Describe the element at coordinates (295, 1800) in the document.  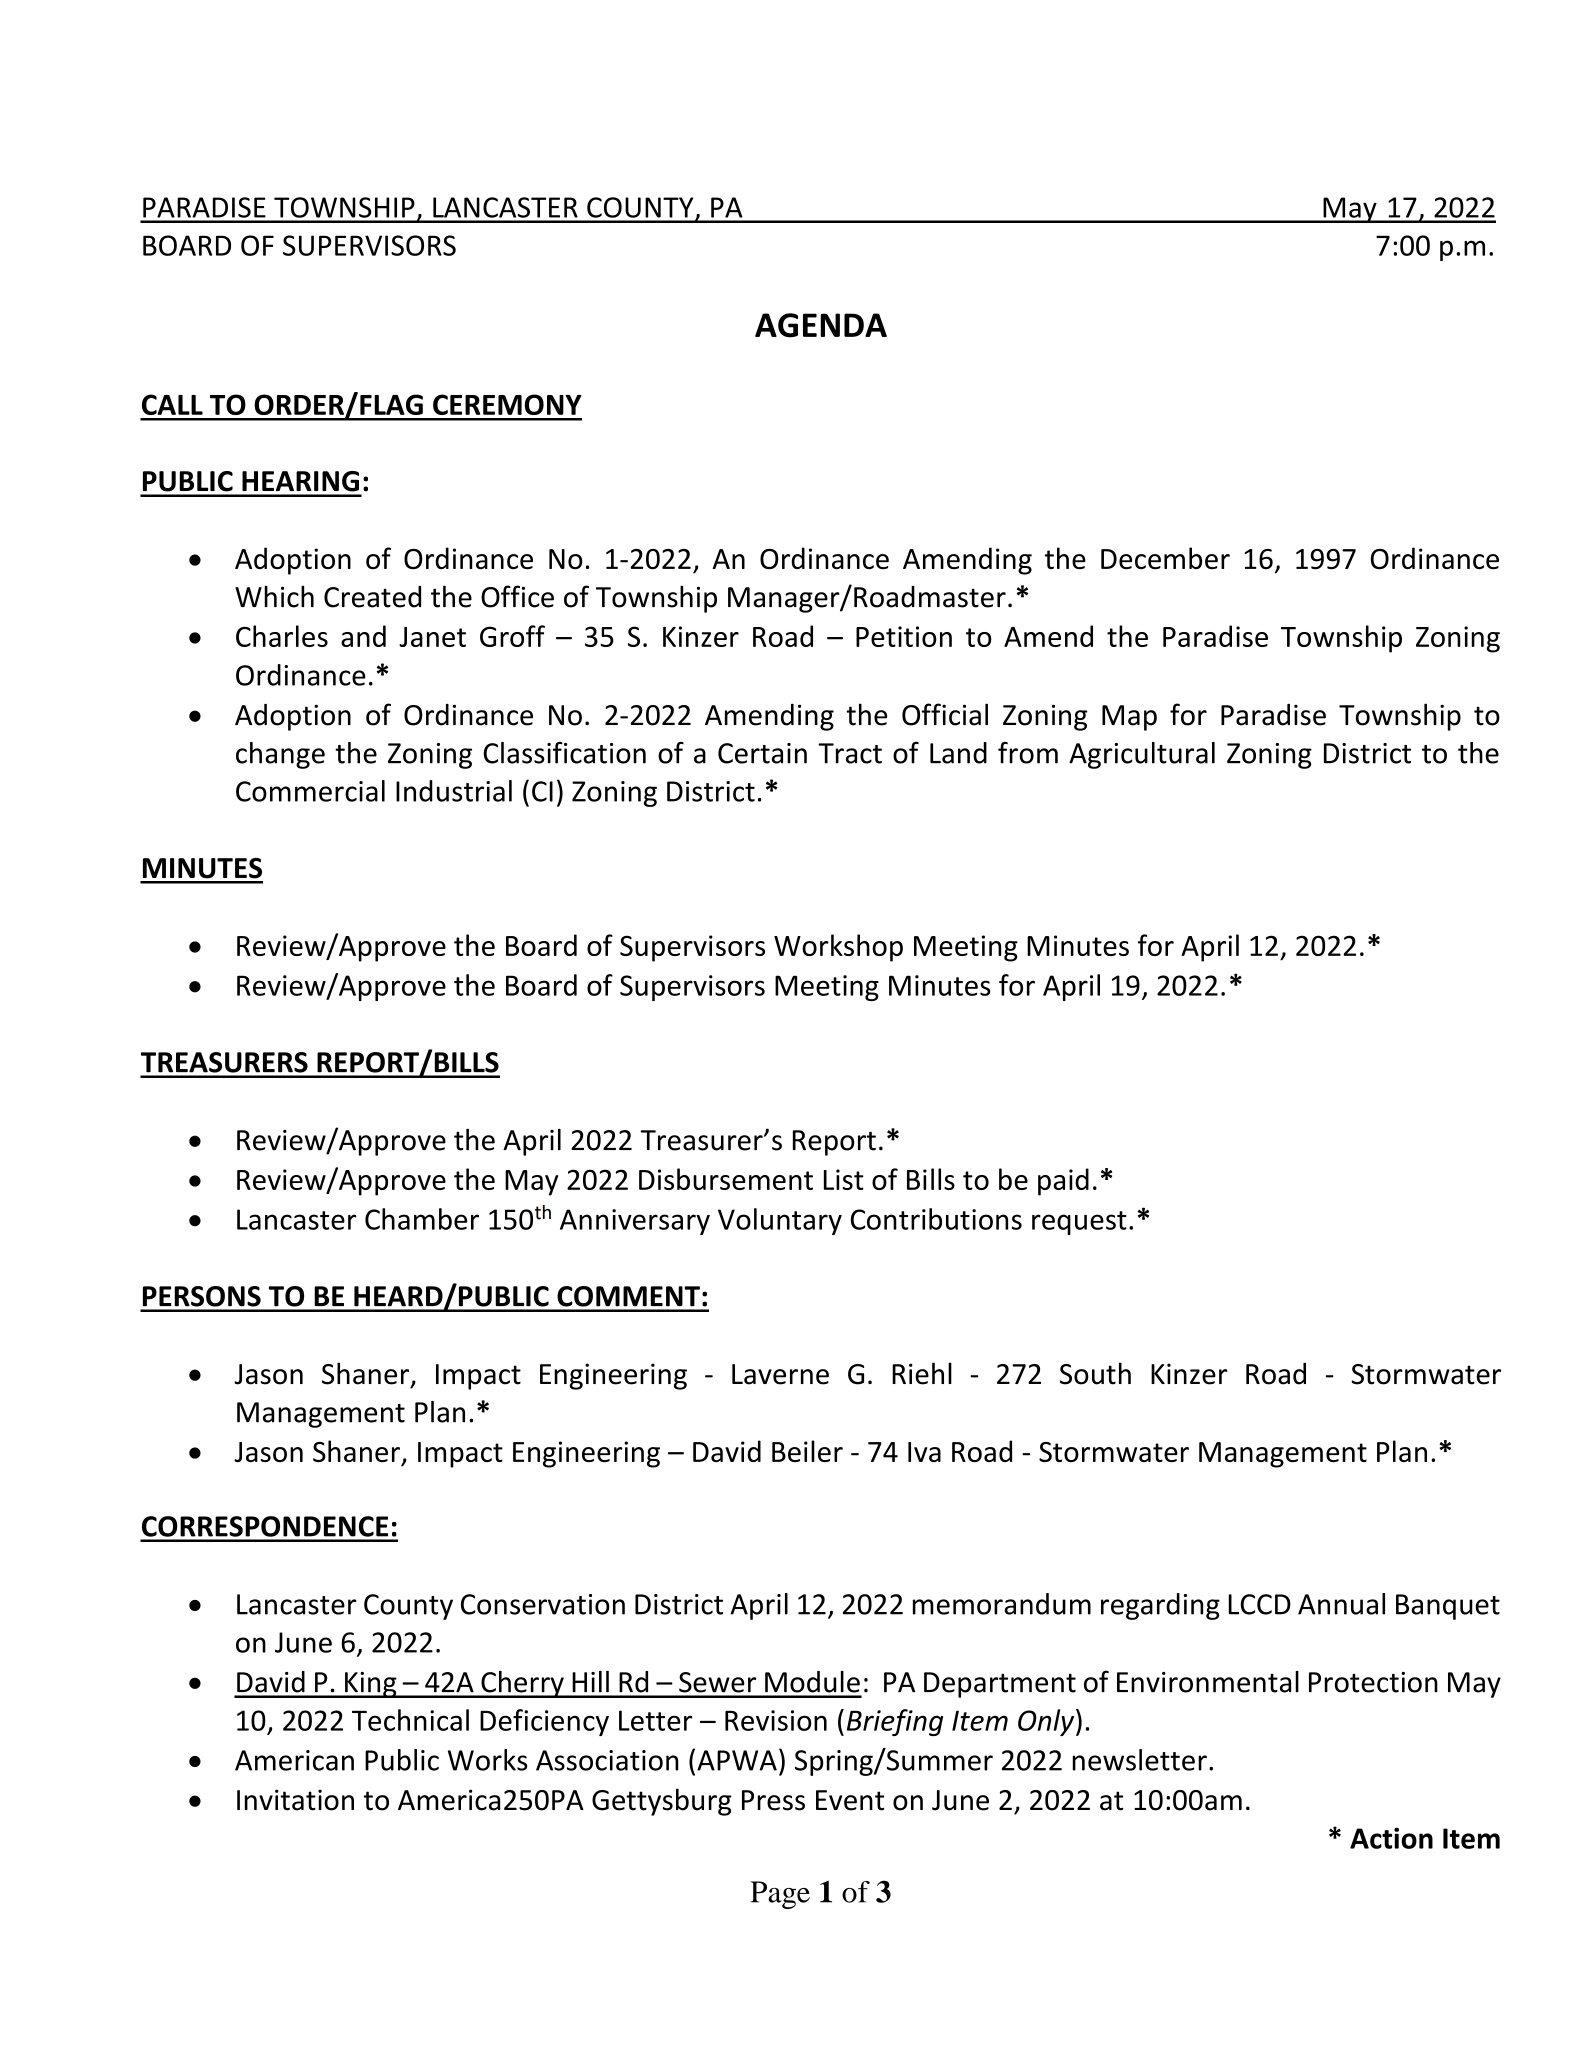
I see `Invitation` at that location.
